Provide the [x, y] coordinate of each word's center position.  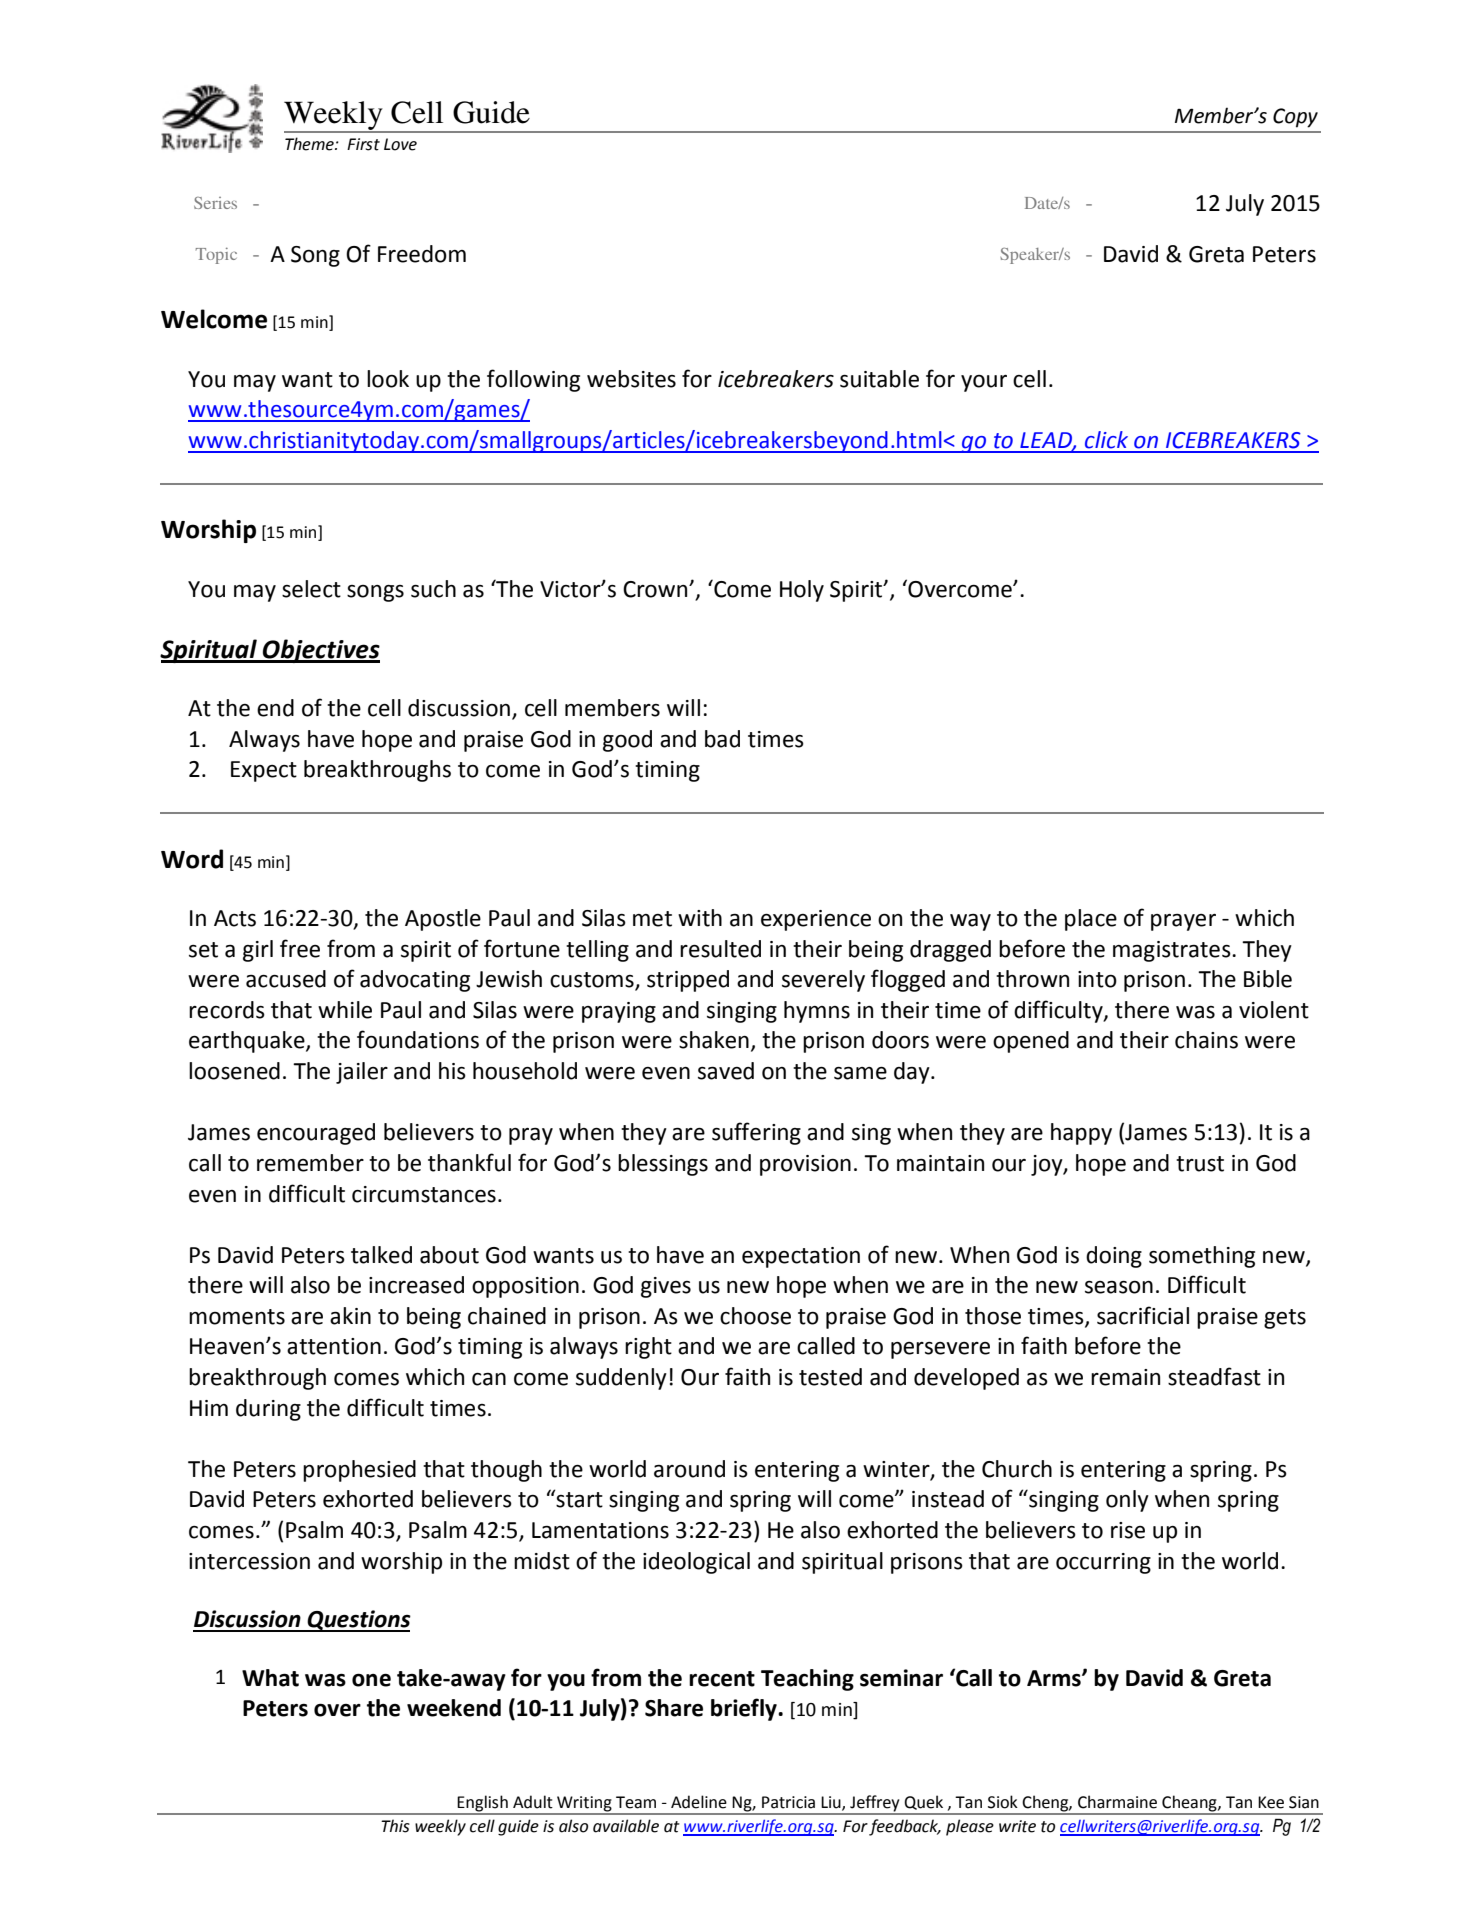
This [395, 1826]
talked [381, 1255]
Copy [1295, 118]
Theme [310, 144]
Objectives [320, 651]
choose [755, 1316]
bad [722, 739]
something [1202, 1257]
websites [631, 379]
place [1091, 920]
